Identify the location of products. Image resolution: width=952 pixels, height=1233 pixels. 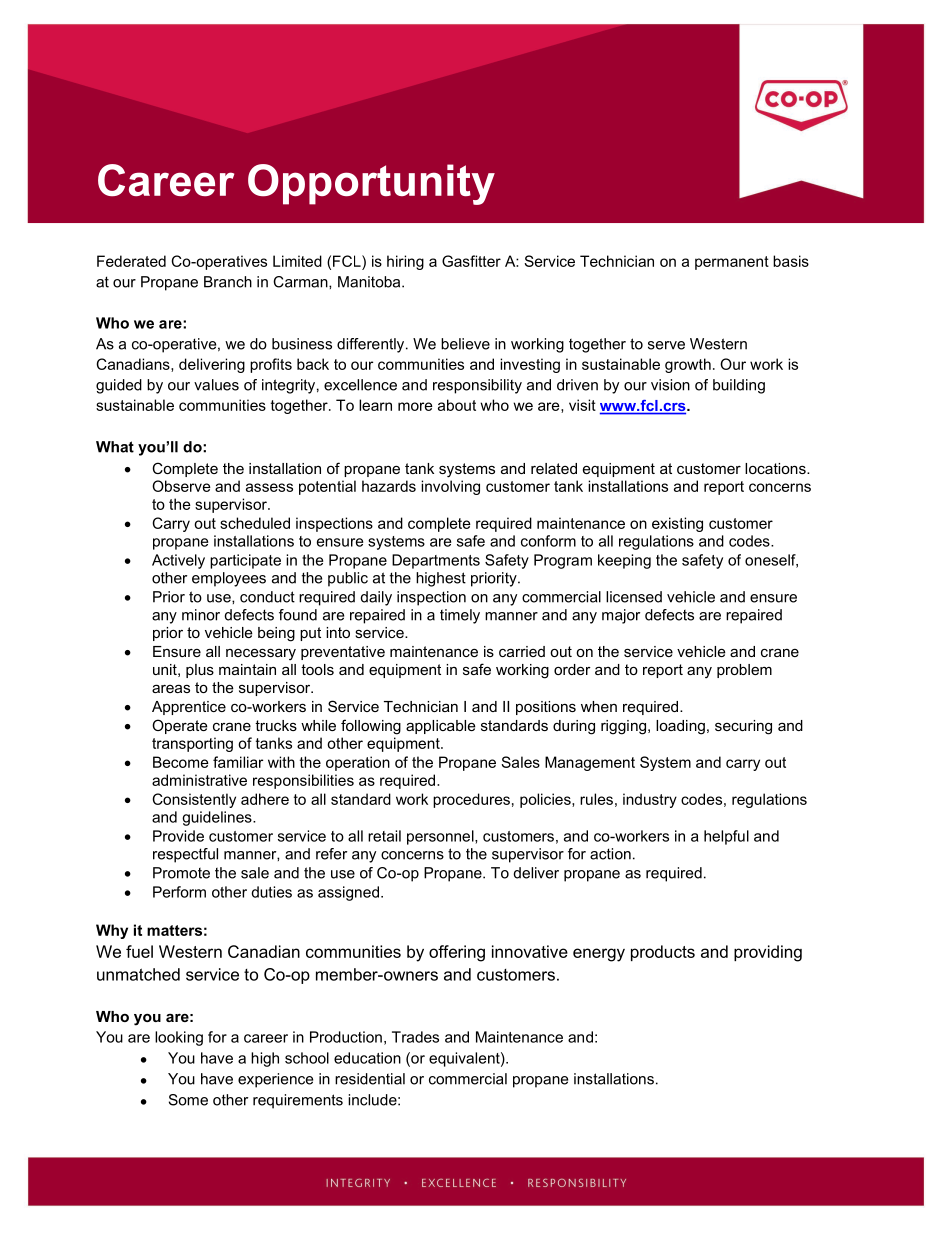
(663, 953).
